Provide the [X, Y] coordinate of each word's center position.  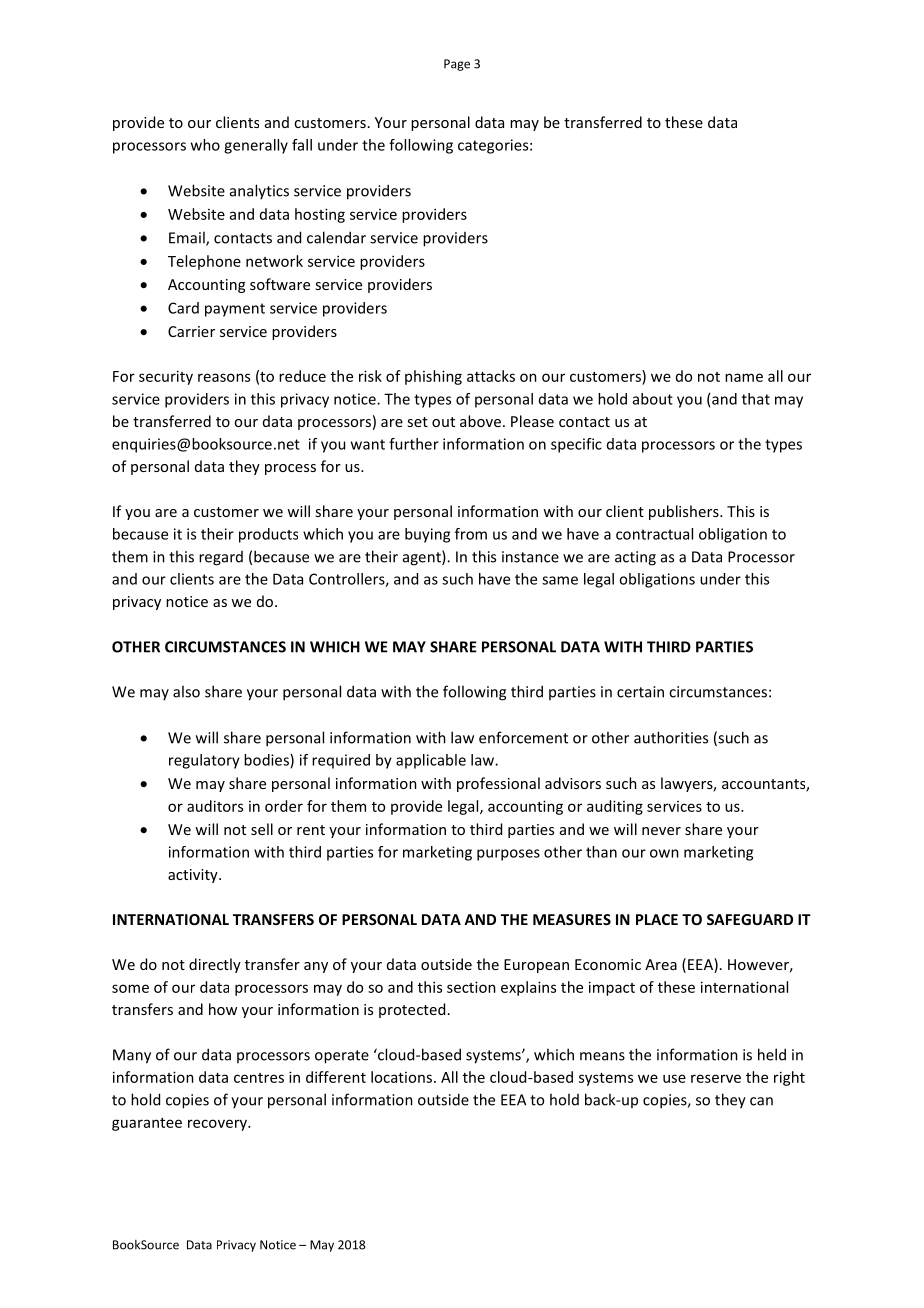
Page [457, 65]
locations [403, 1077]
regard [221, 558]
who [205, 145]
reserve [716, 1078]
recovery [218, 1125]
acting [635, 558]
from [471, 534]
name [744, 377]
